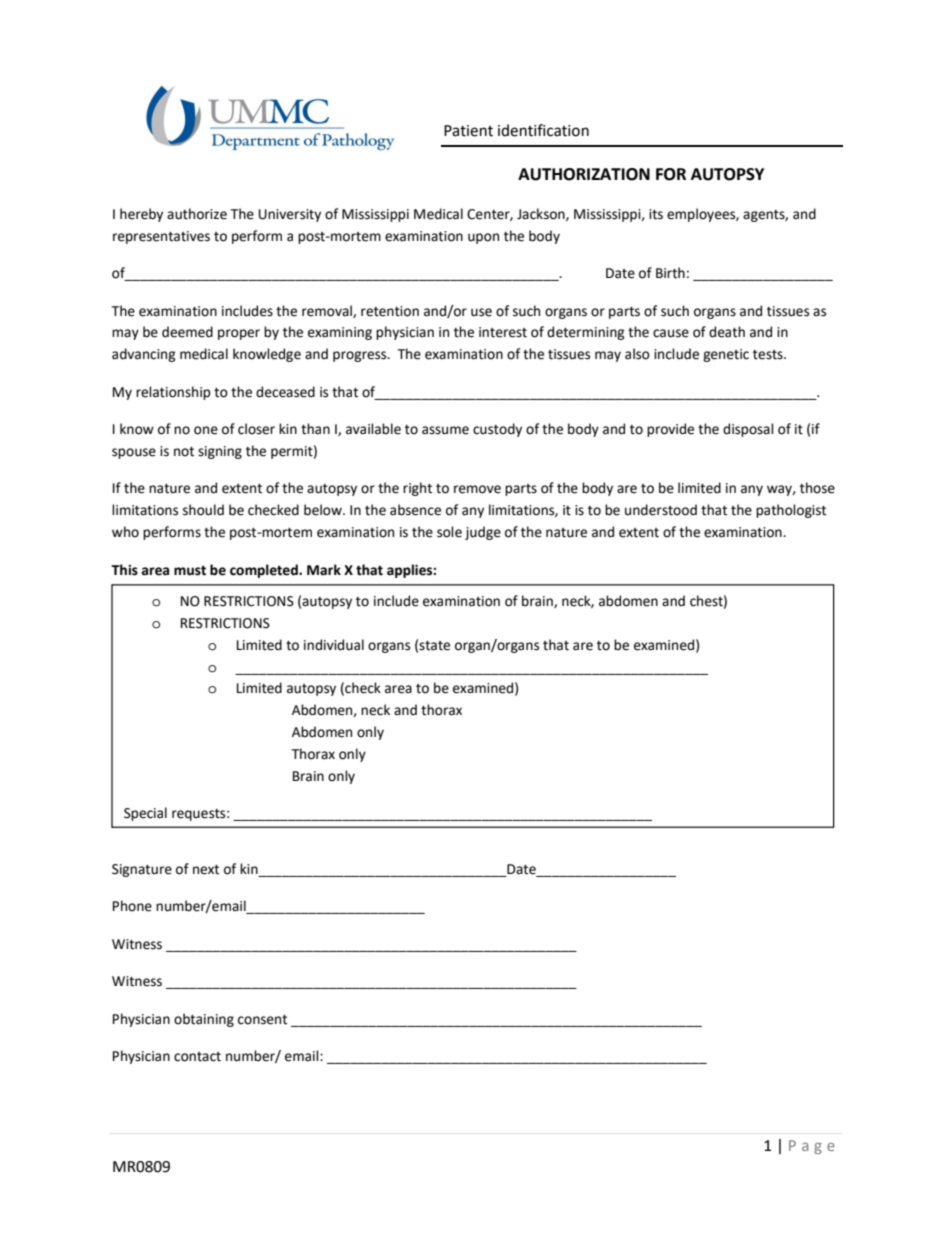 Image resolution: width=952 pixels, height=1233 pixels. What do you see at coordinates (468, 131) in the page?
I see `Patient` at bounding box center [468, 131].
